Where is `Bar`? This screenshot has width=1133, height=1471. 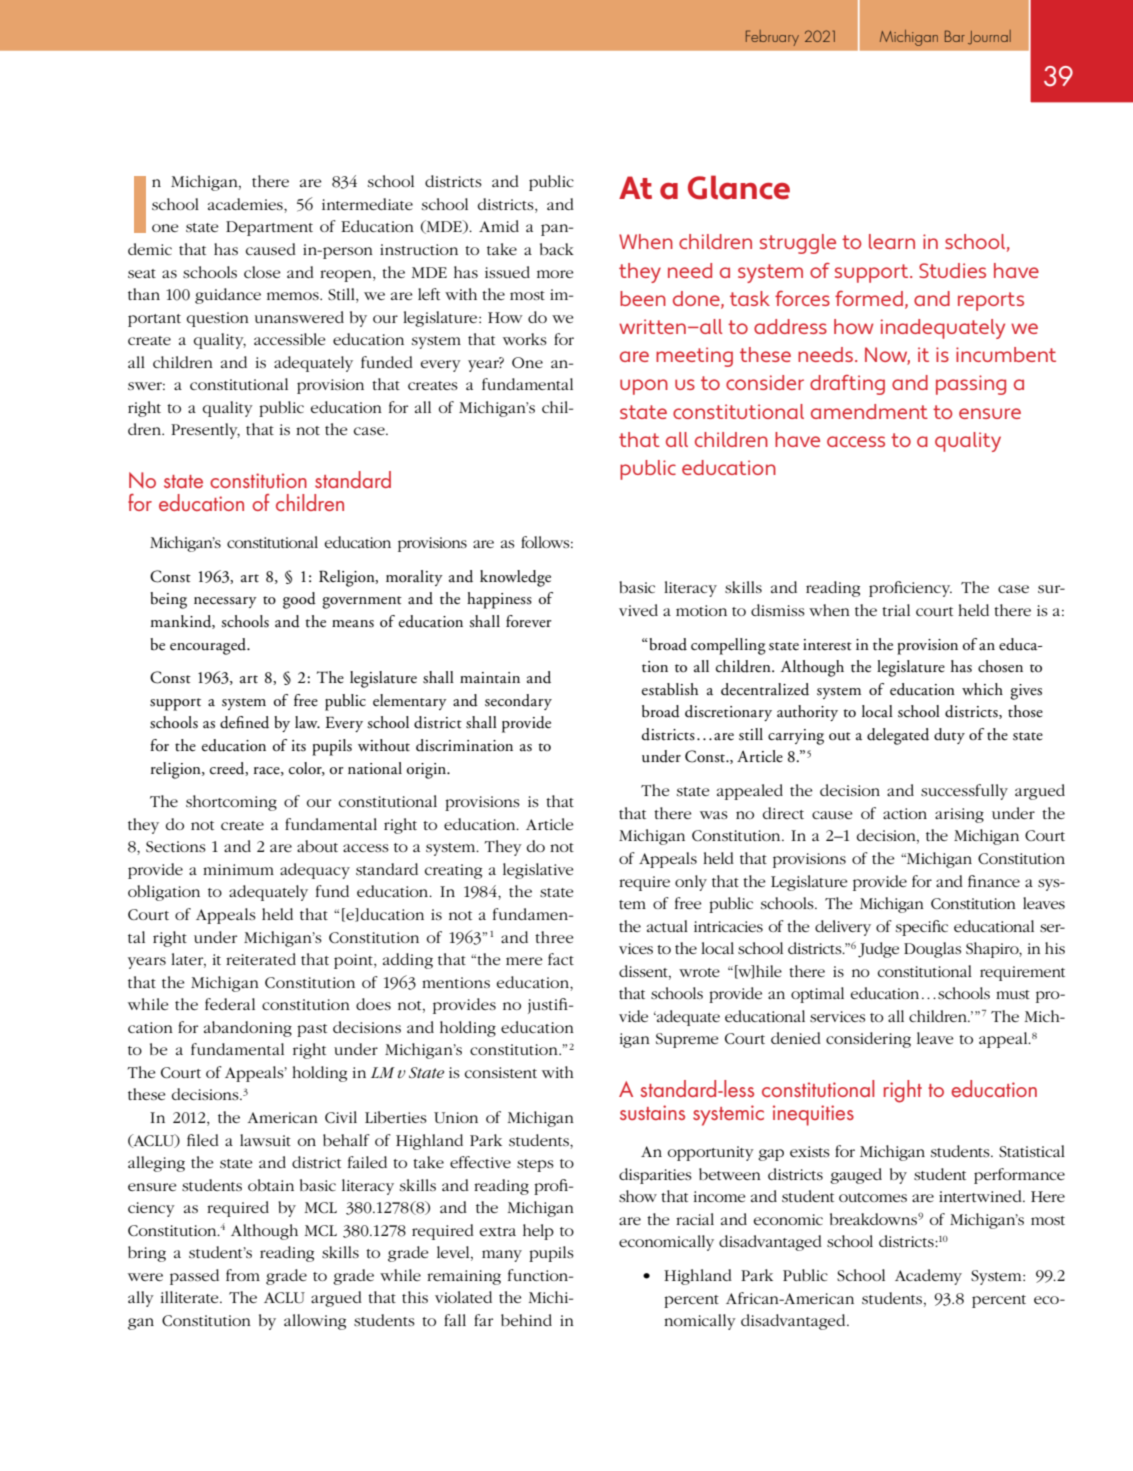
Bar is located at coordinates (955, 36).
